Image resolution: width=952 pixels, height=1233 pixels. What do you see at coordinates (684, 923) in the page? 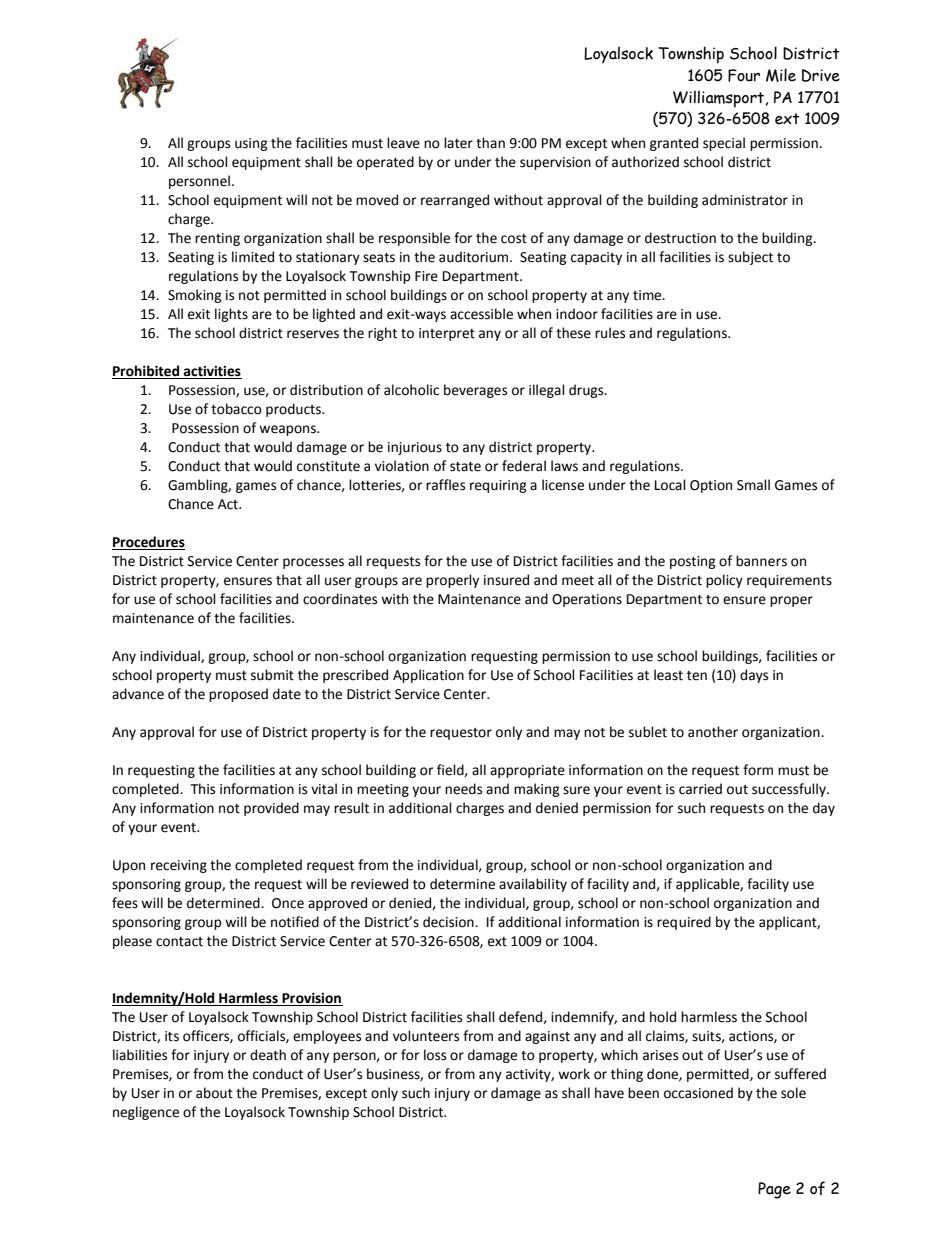
I see `required` at bounding box center [684, 923].
